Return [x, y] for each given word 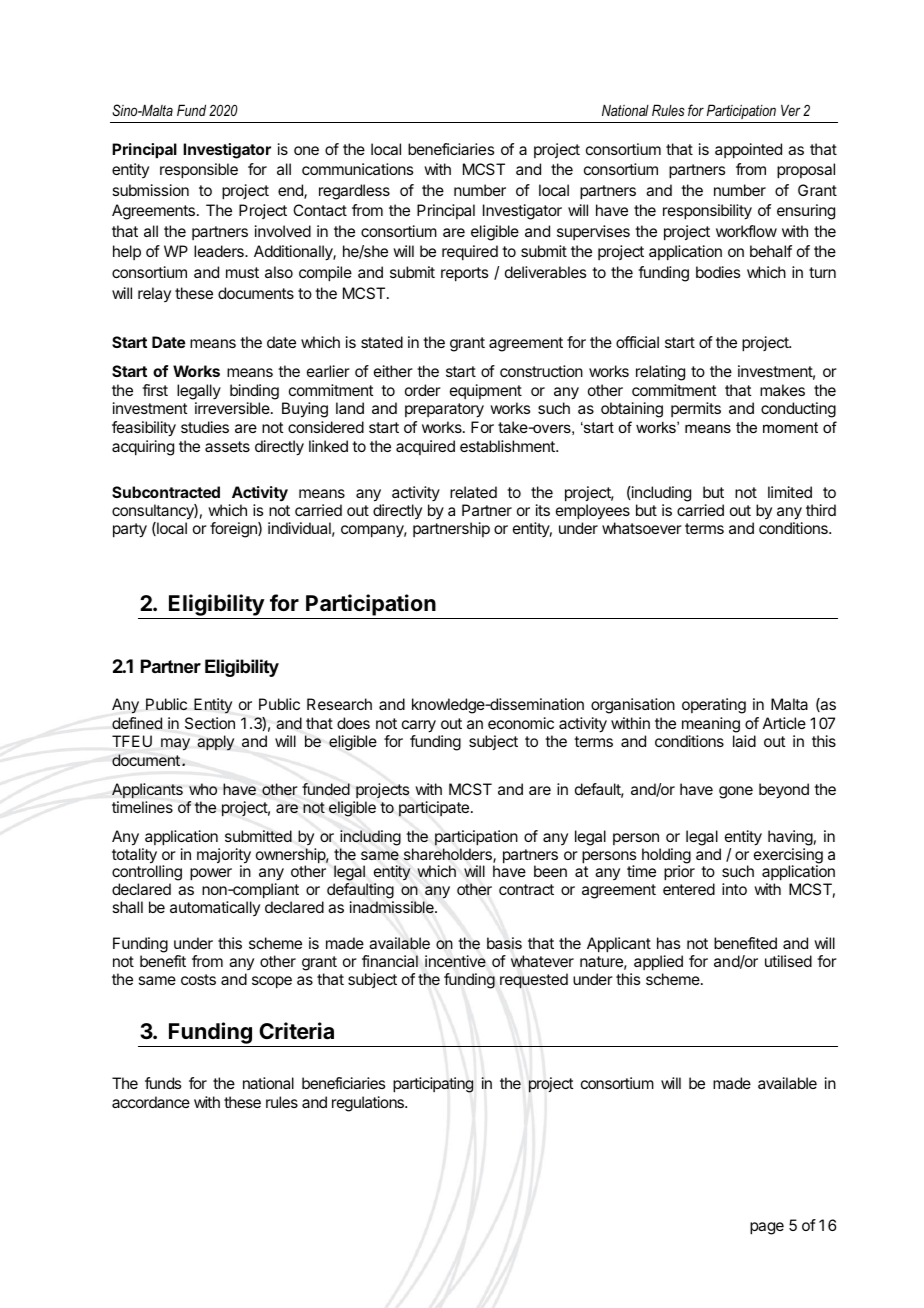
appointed [748, 151]
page [767, 1228]
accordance [151, 1102]
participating [433, 1085]
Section [210, 723]
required [470, 253]
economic [521, 723]
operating [714, 706]
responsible [199, 171]
